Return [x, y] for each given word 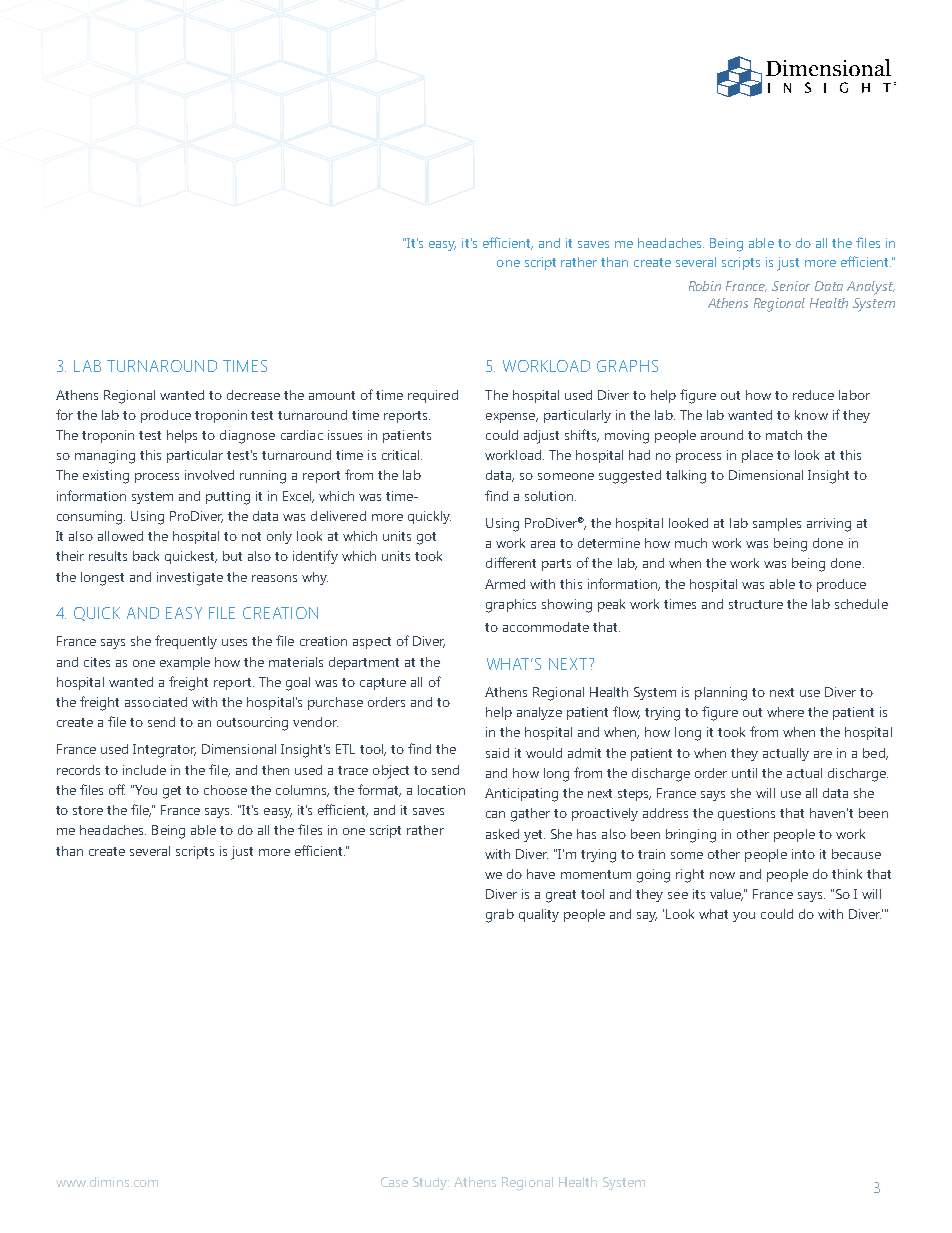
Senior [791, 286]
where [785, 712]
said [497, 753]
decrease [253, 395]
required [433, 396]
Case [394, 1182]
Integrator [164, 751]
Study [431, 1183]
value [726, 895]
